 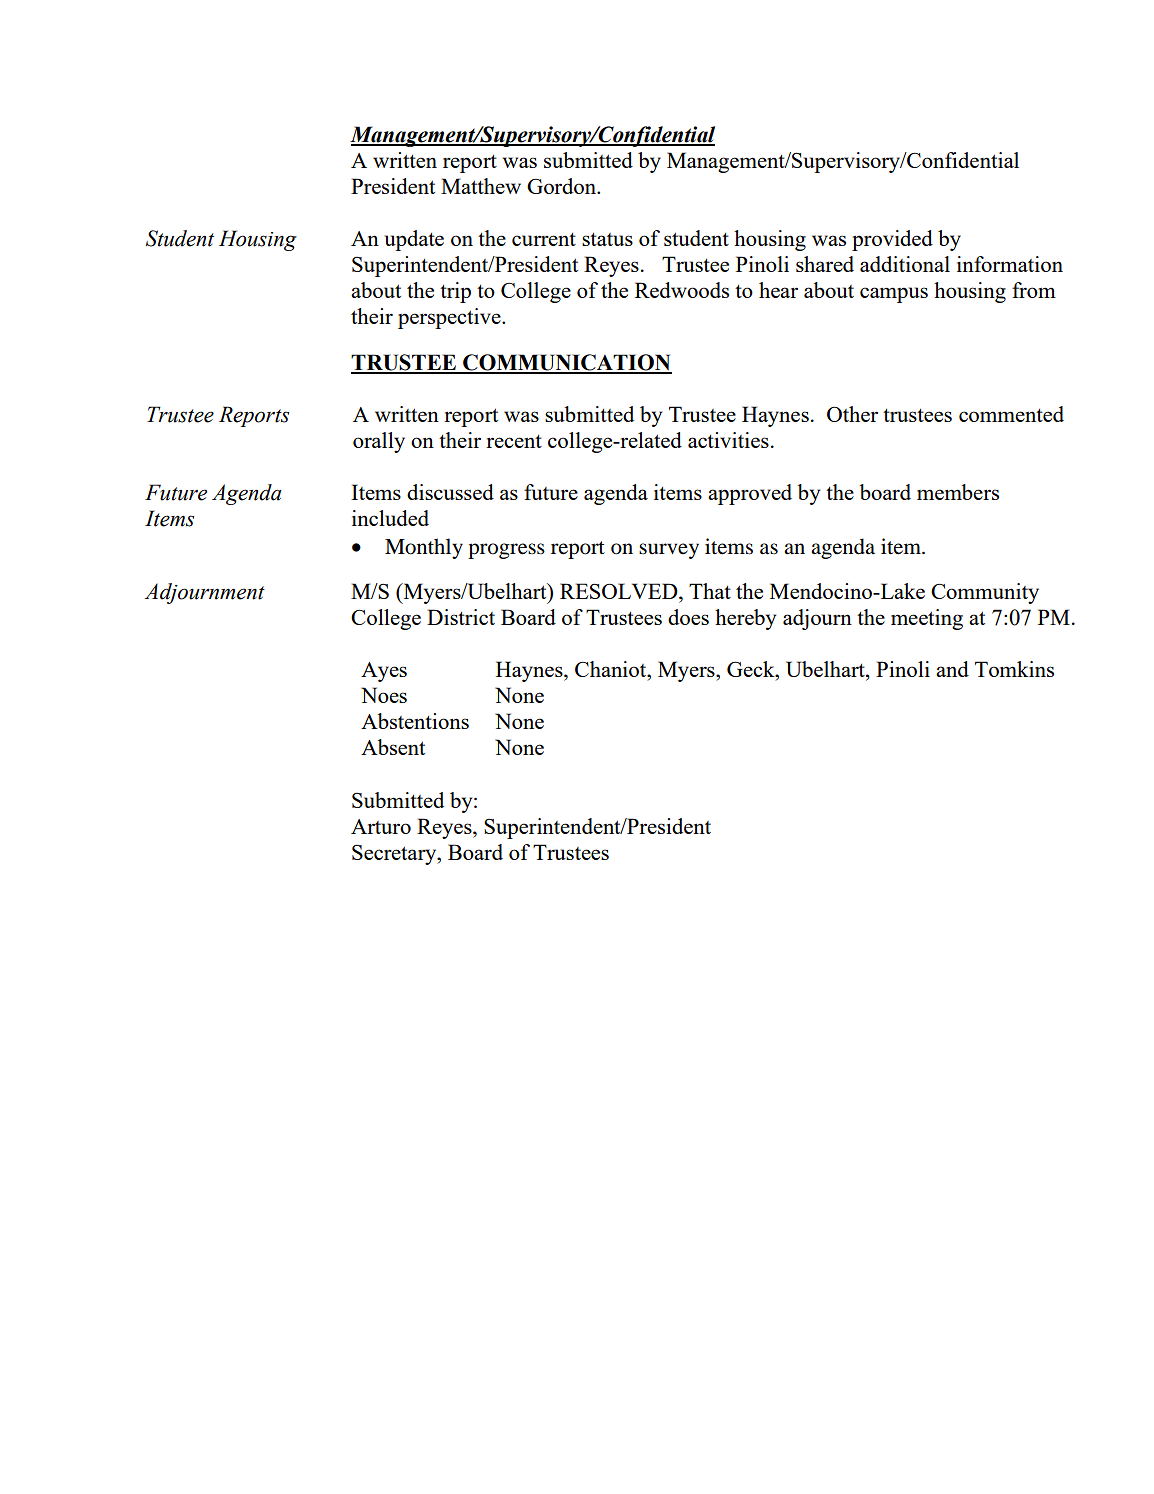 I want to click on status, so click(x=607, y=239).
